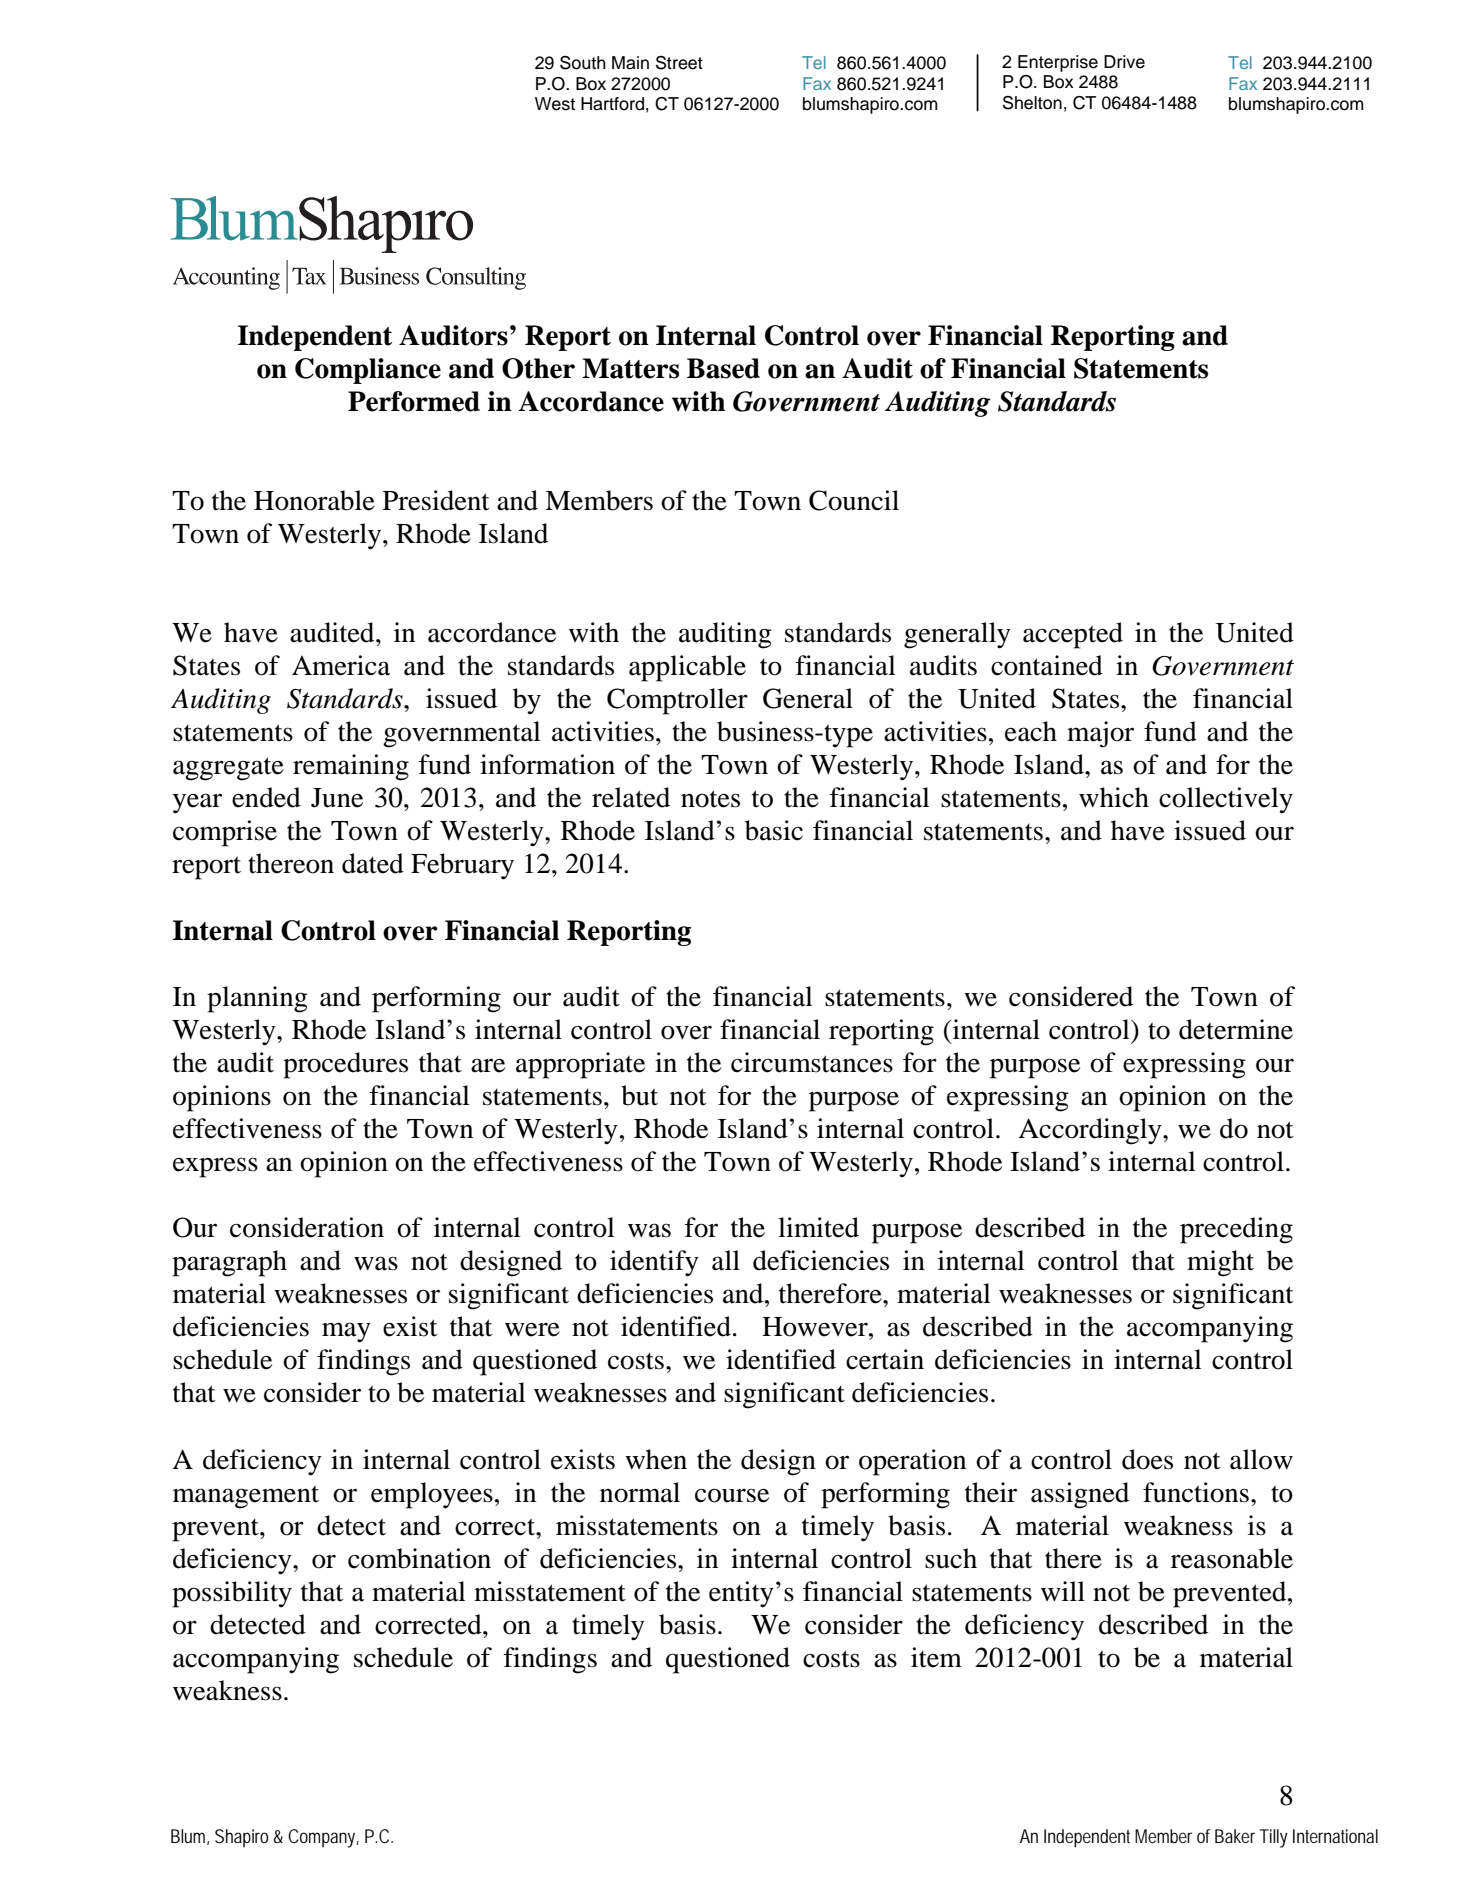 Image resolution: width=1466 pixels, height=1898 pixels. Describe the element at coordinates (1124, 62) in the screenshot. I see `Drive` at that location.
